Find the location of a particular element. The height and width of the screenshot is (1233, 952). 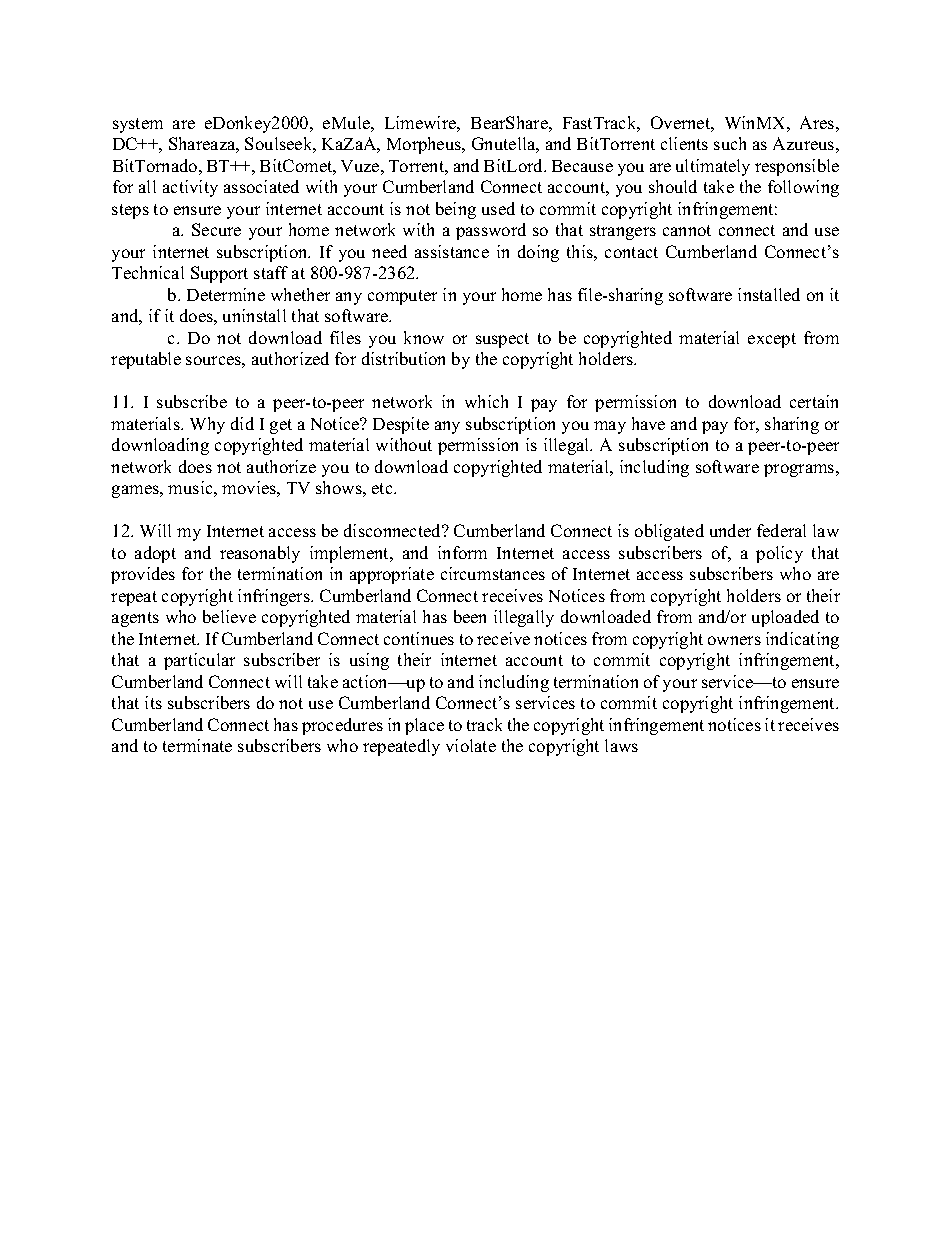

uploaded is located at coordinates (785, 618).
